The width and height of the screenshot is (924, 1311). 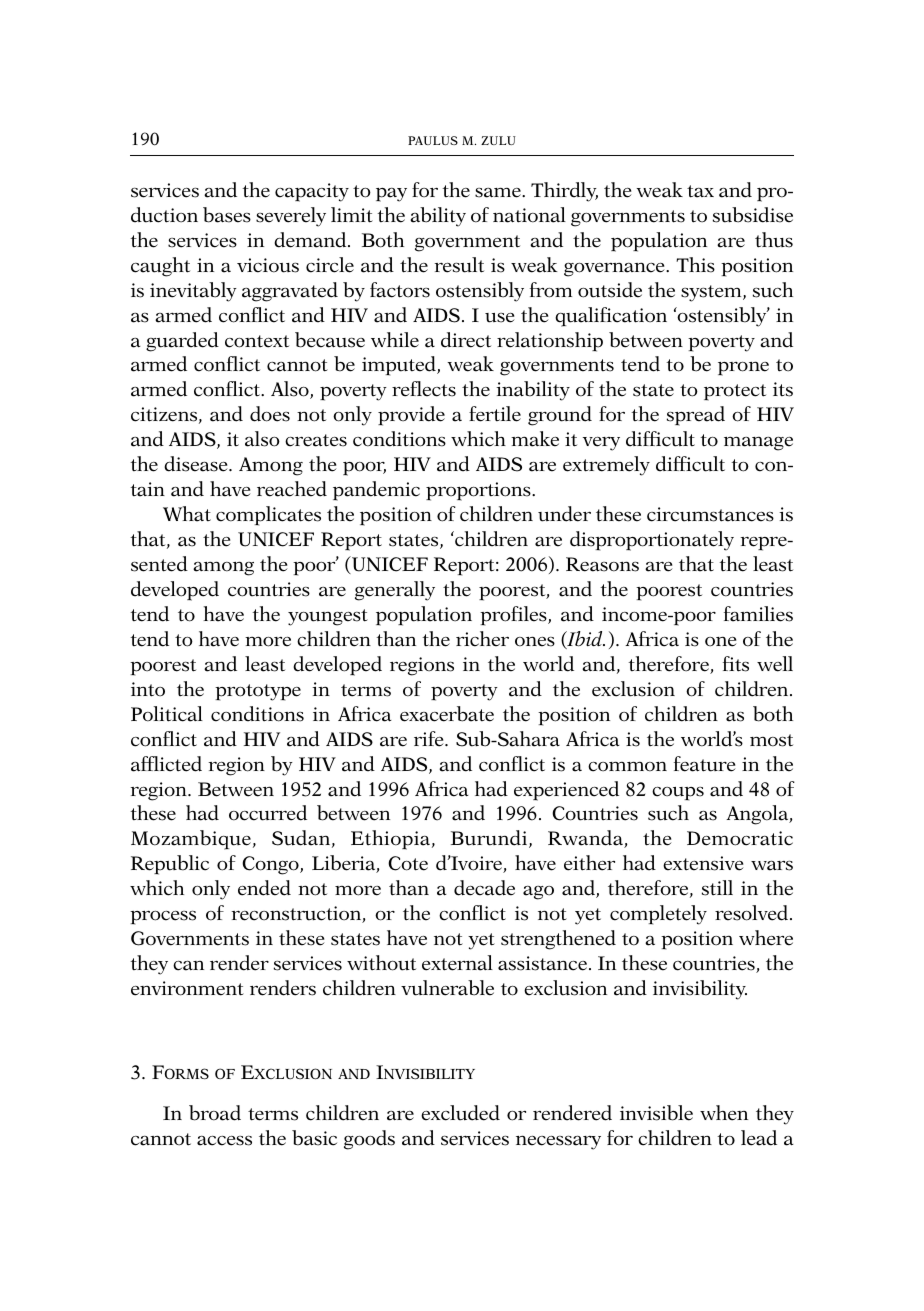 What do you see at coordinates (482, 639) in the screenshot?
I see `richer` at bounding box center [482, 639].
